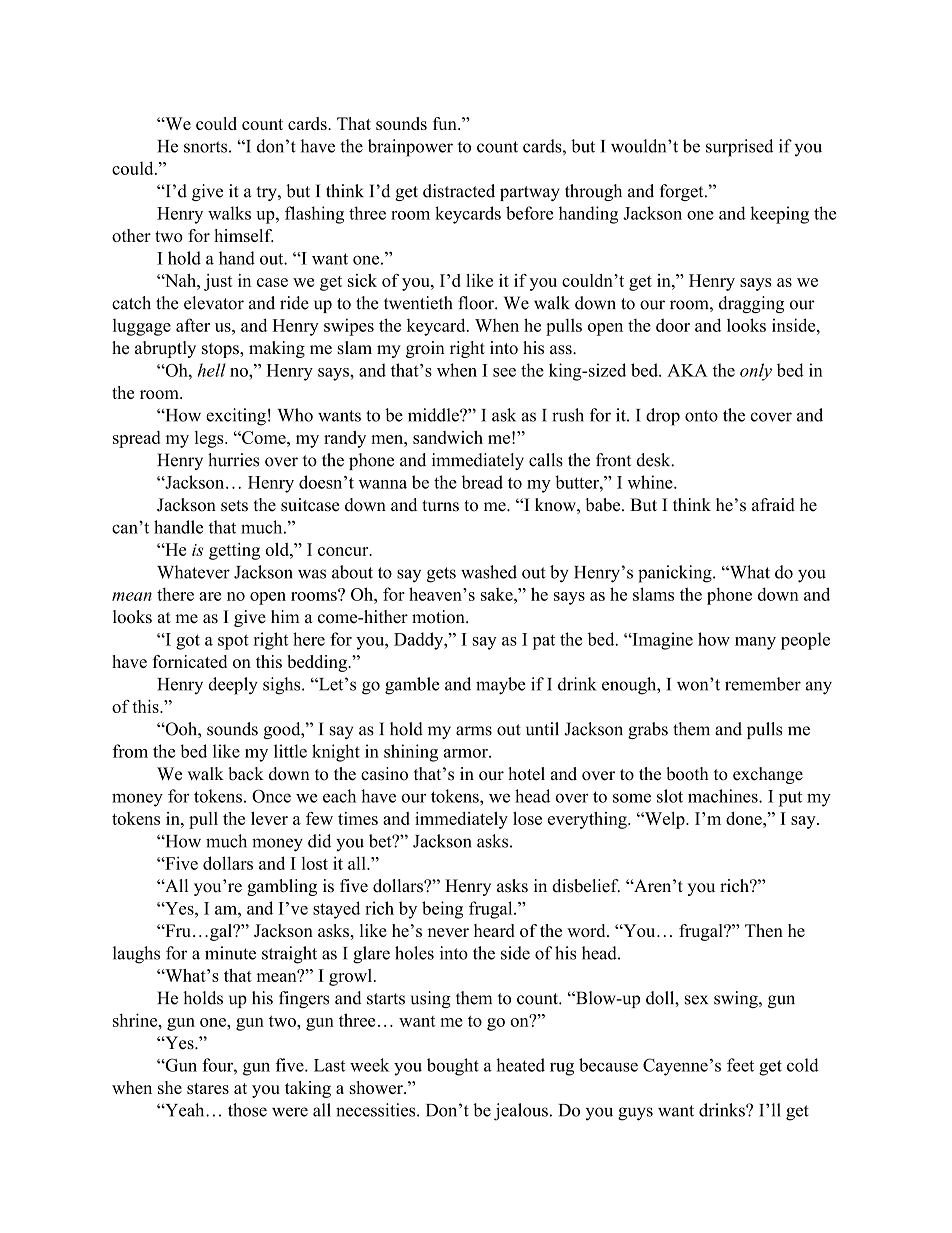  Describe the element at coordinates (439, 617) in the screenshot. I see `motion` at that location.
